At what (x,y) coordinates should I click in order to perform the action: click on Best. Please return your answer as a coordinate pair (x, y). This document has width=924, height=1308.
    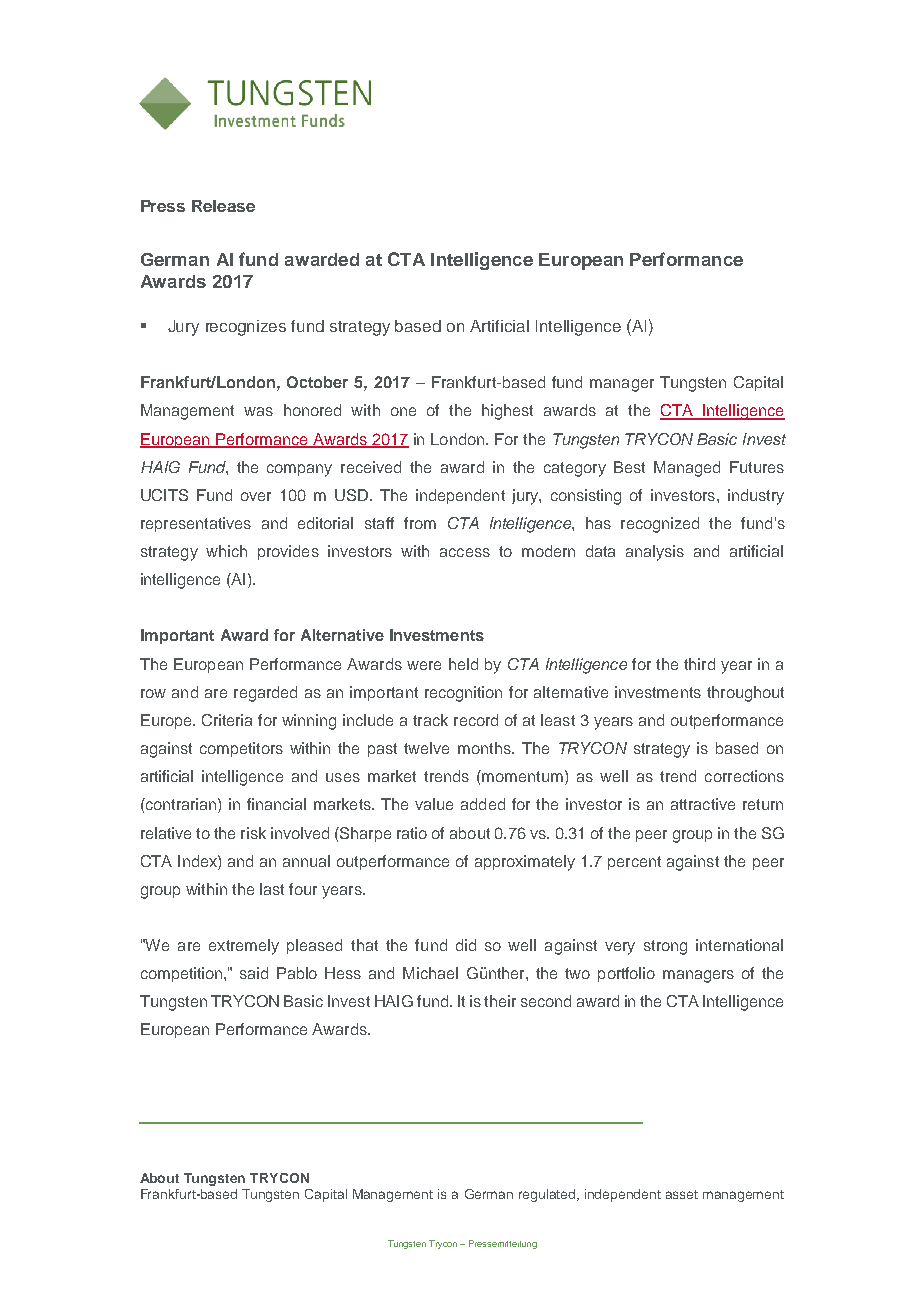
    Looking at the image, I should click on (629, 467).
